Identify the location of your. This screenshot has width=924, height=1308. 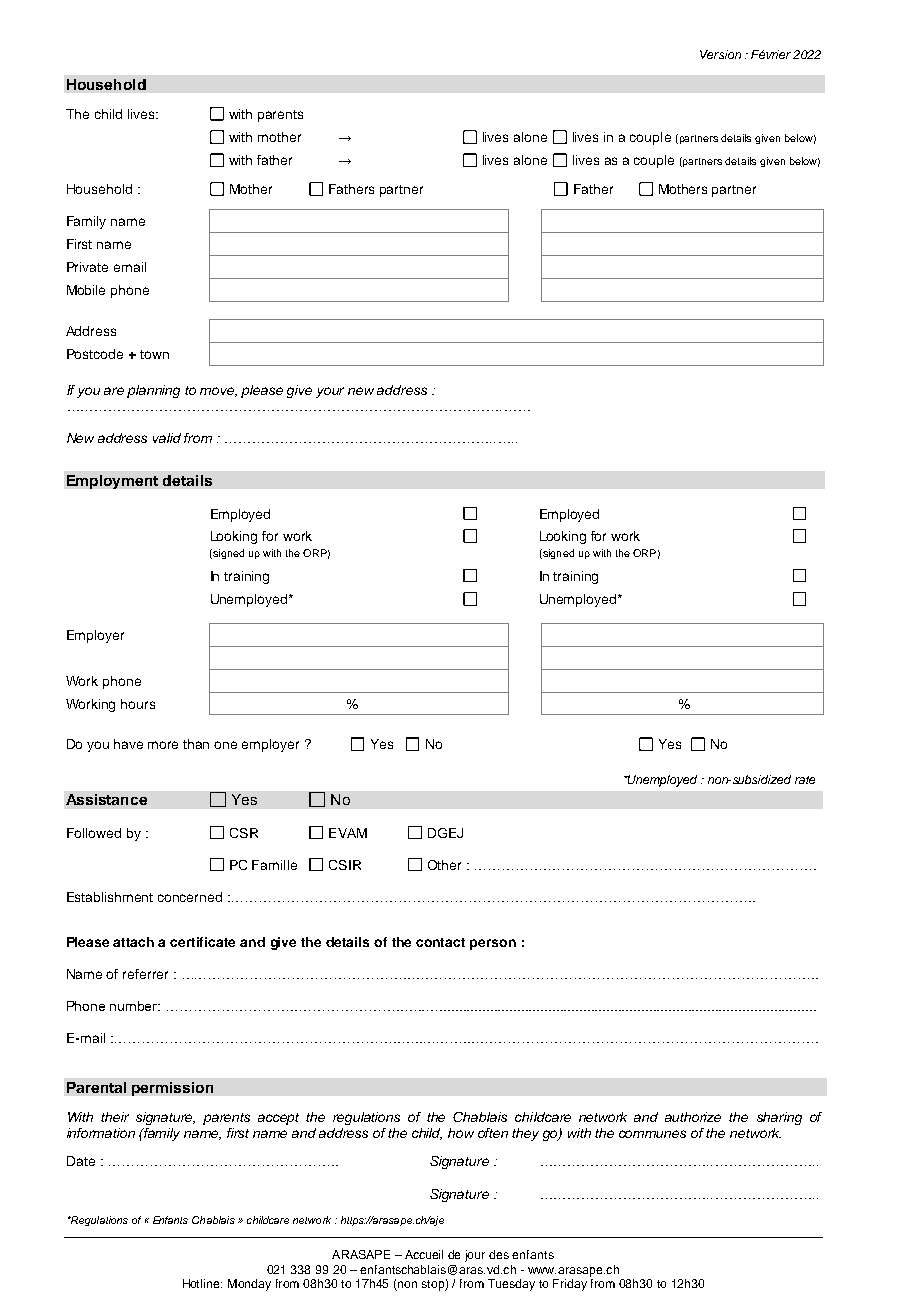
(330, 392).
